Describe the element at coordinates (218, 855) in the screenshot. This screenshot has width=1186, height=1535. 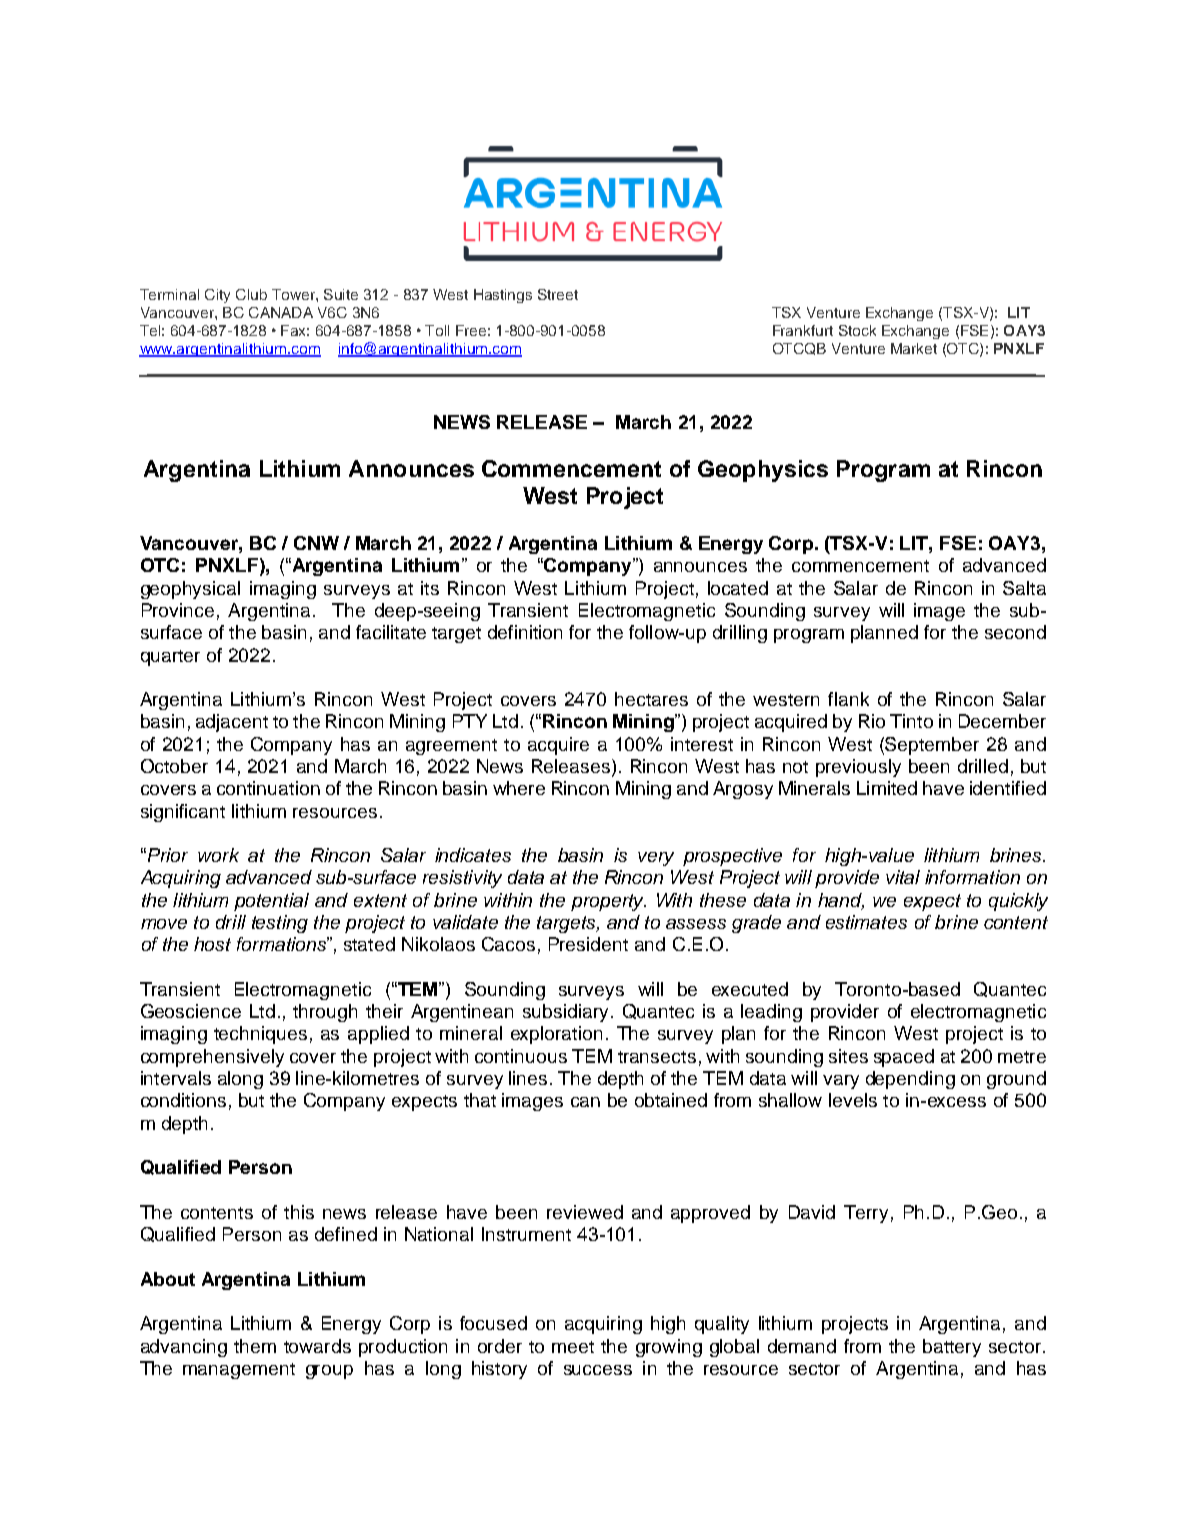
I see `work` at that location.
